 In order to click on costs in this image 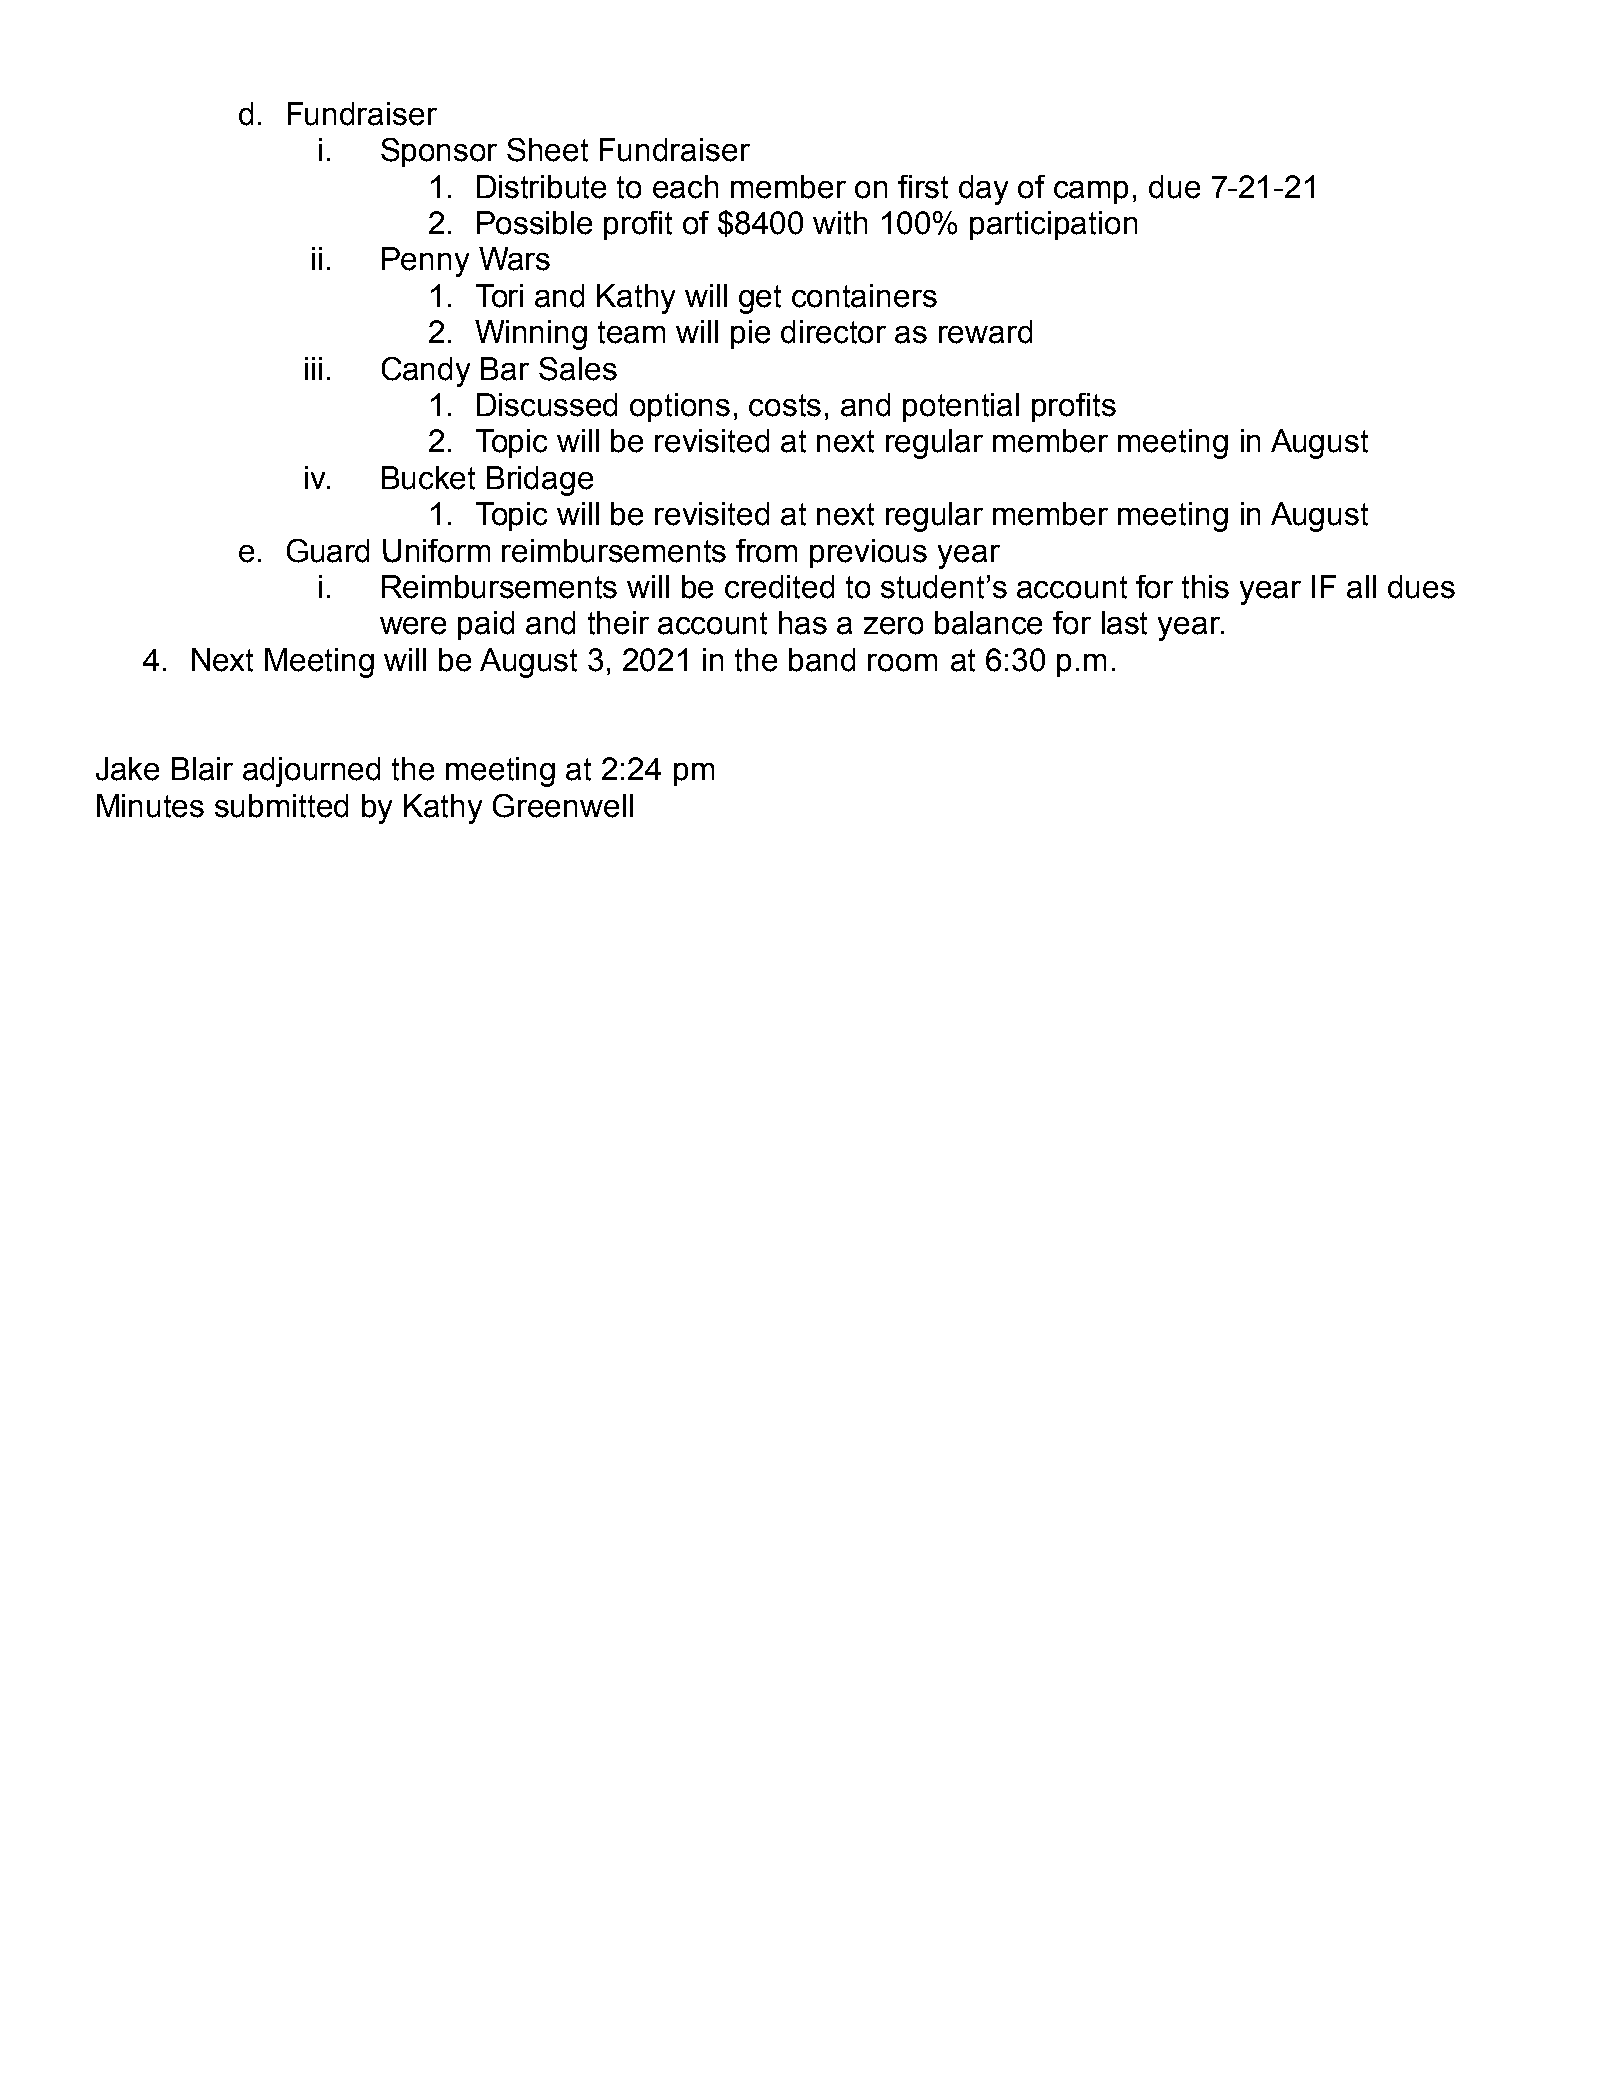, I will do `click(785, 405)`.
